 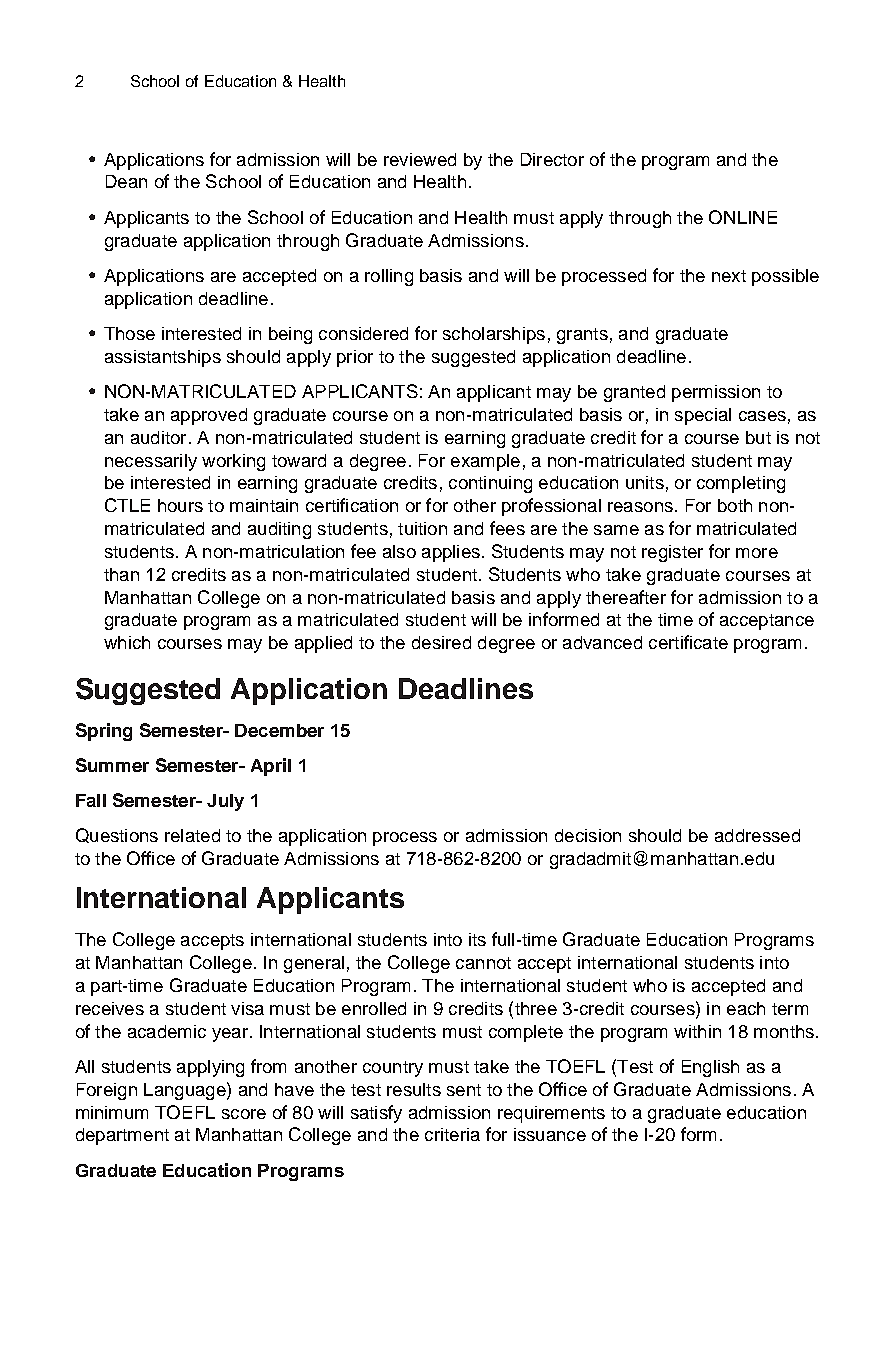 What do you see at coordinates (126, 181) in the page?
I see `Dean` at bounding box center [126, 181].
